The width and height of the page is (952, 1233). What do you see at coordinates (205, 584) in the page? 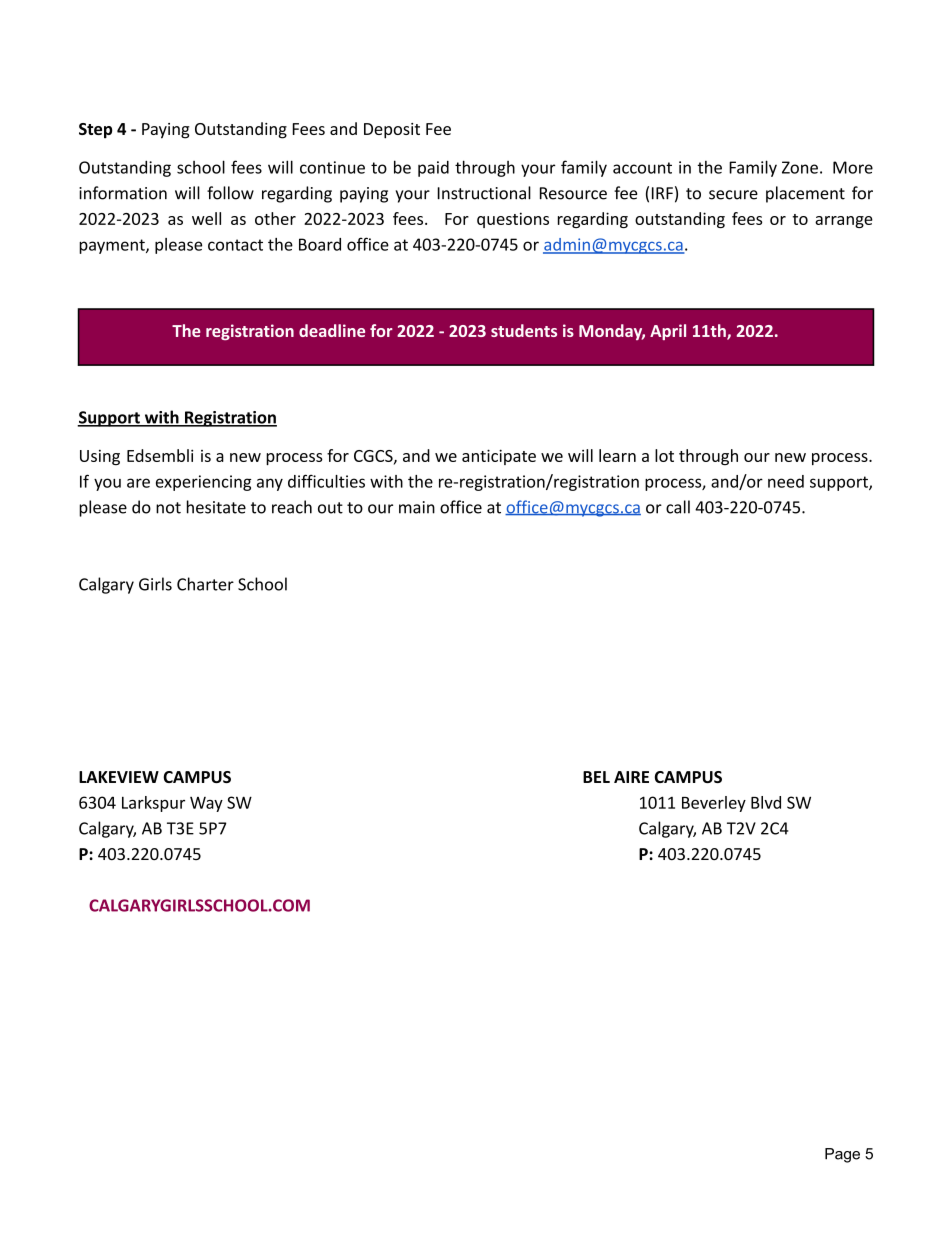
I see `Charter` at bounding box center [205, 584].
